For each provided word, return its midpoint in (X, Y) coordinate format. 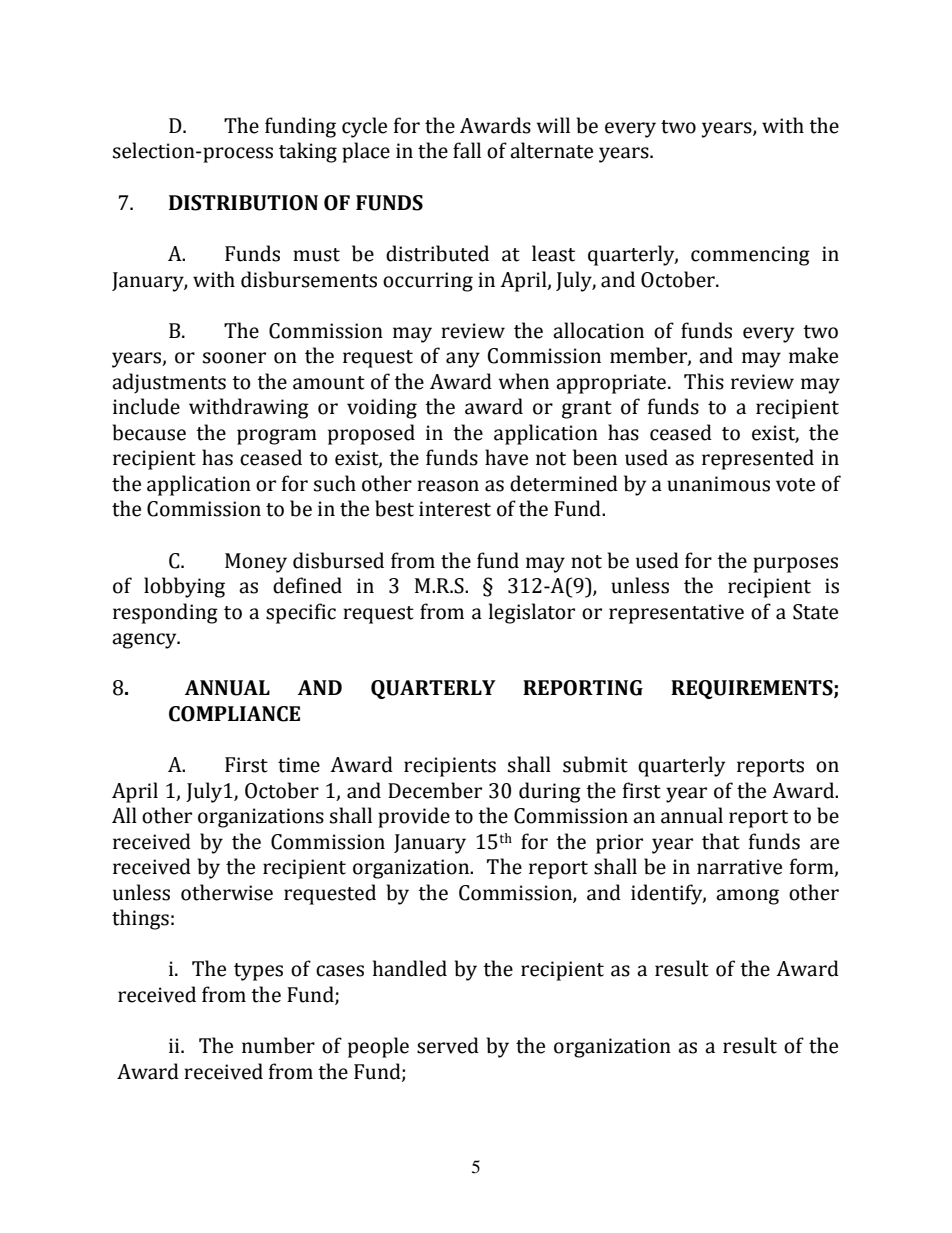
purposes (795, 565)
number (278, 1045)
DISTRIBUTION (243, 203)
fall (467, 150)
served (448, 1045)
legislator (532, 613)
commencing (750, 256)
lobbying (184, 587)
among (747, 897)
